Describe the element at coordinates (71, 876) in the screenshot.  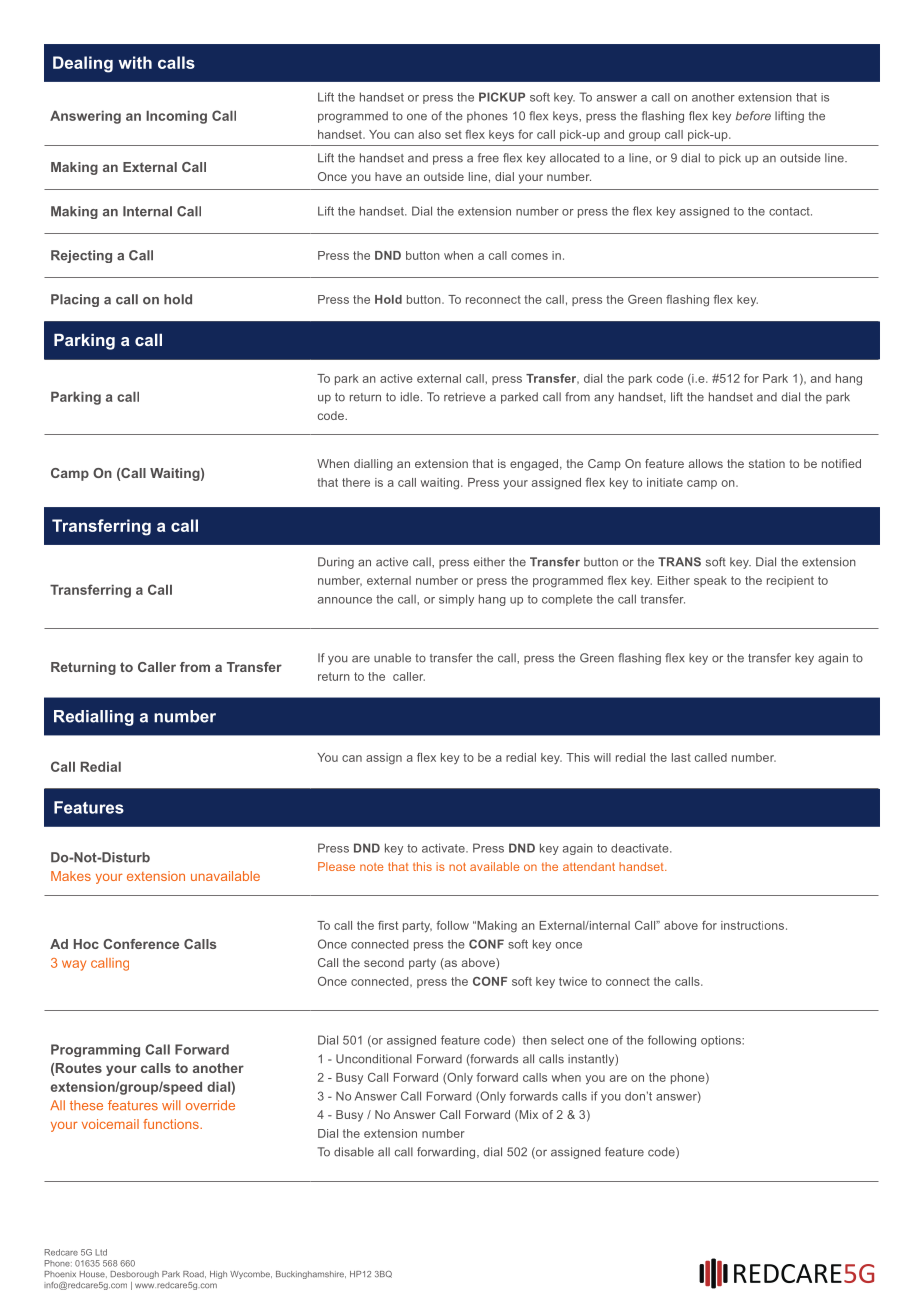
I see `Makes` at that location.
